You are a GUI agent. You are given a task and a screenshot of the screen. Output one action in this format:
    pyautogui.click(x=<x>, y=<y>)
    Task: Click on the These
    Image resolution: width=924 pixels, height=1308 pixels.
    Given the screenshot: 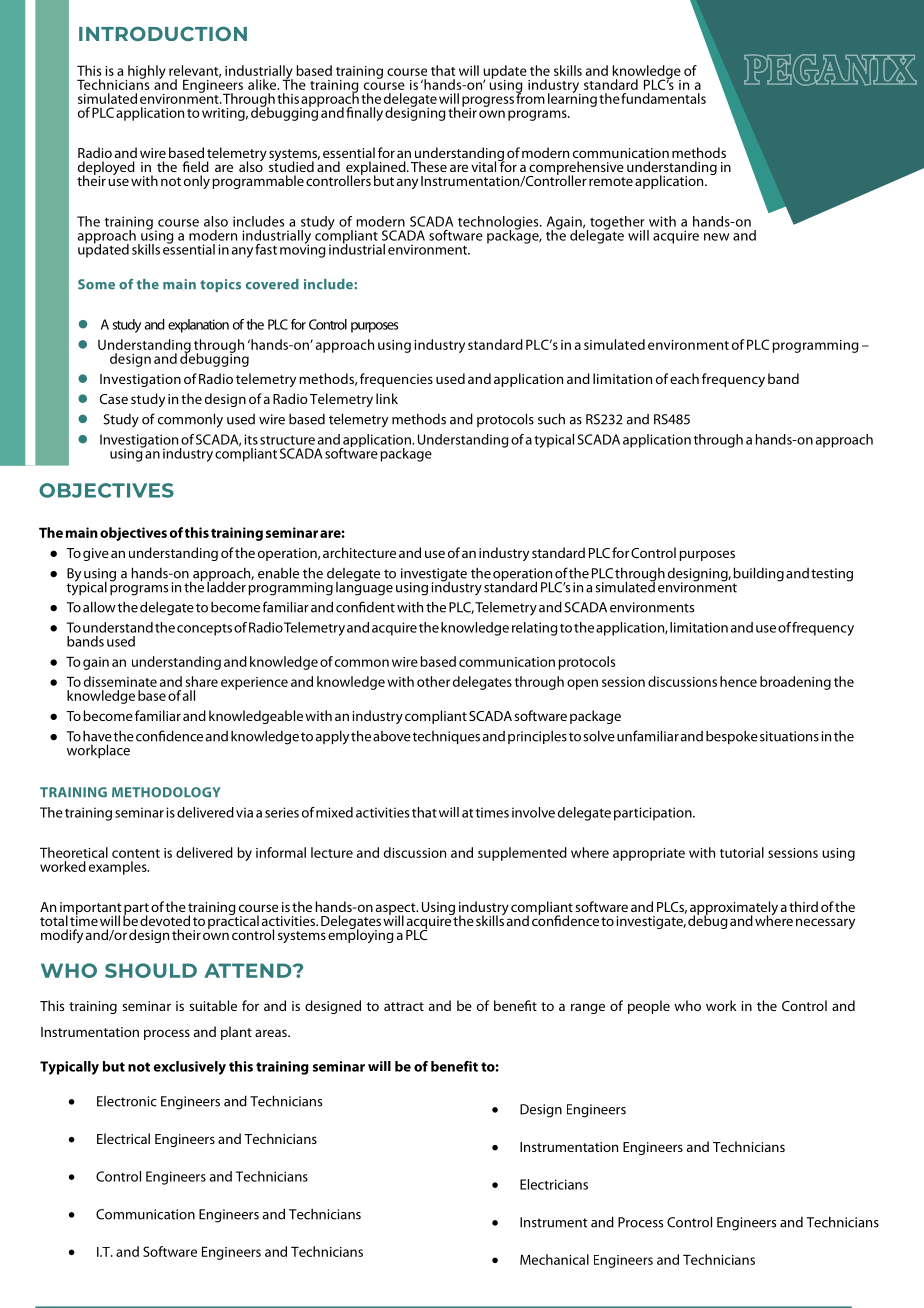 What is the action you would take?
    pyautogui.click(x=429, y=166)
